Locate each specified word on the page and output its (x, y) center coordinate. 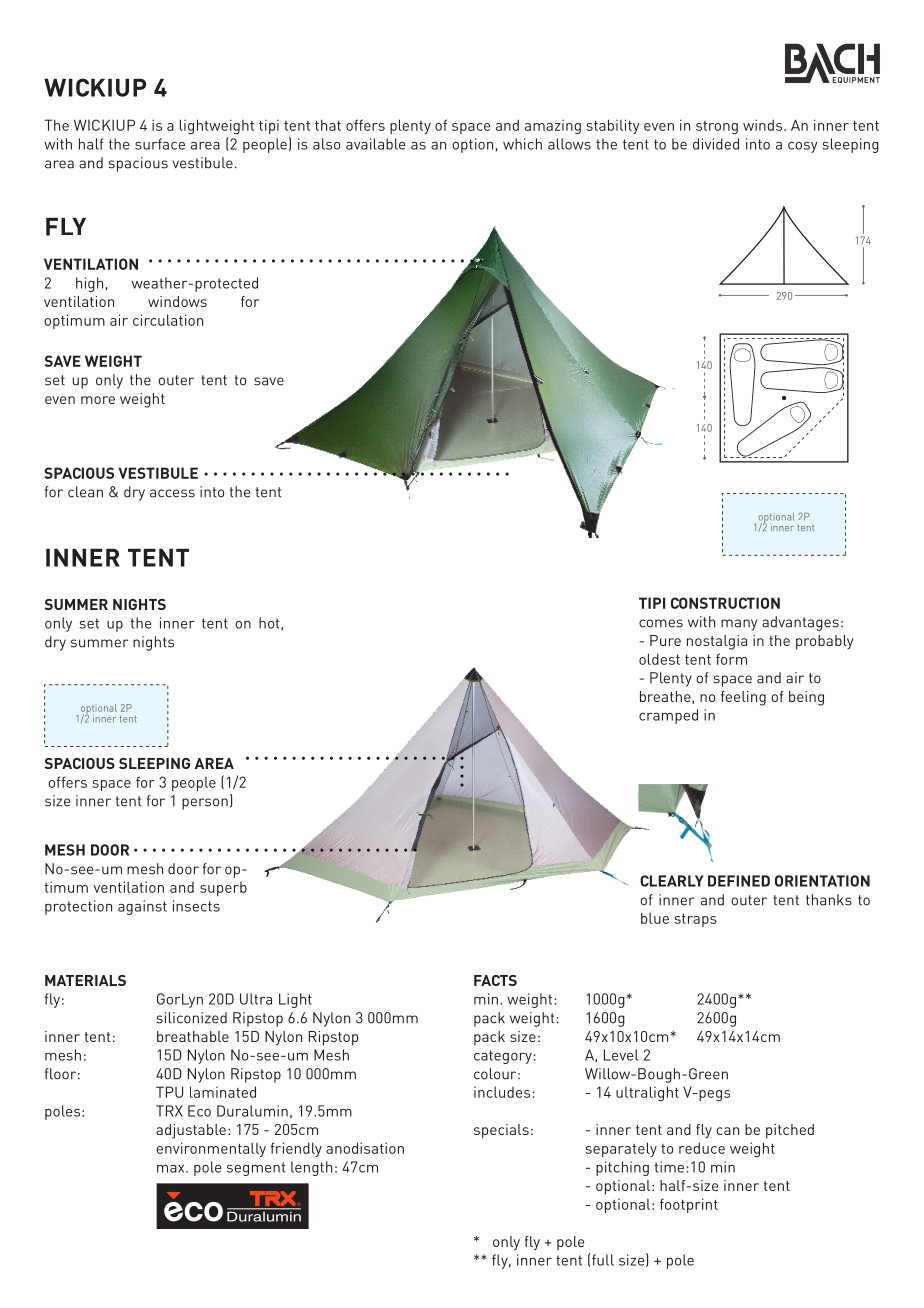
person (205, 804)
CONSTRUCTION (725, 603)
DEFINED (739, 881)
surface (160, 144)
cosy (803, 147)
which (522, 144)
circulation (168, 320)
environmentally (211, 1149)
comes (661, 623)
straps (695, 920)
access (172, 493)
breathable (193, 1036)
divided (716, 144)
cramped (668, 716)
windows (177, 301)
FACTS (495, 980)
